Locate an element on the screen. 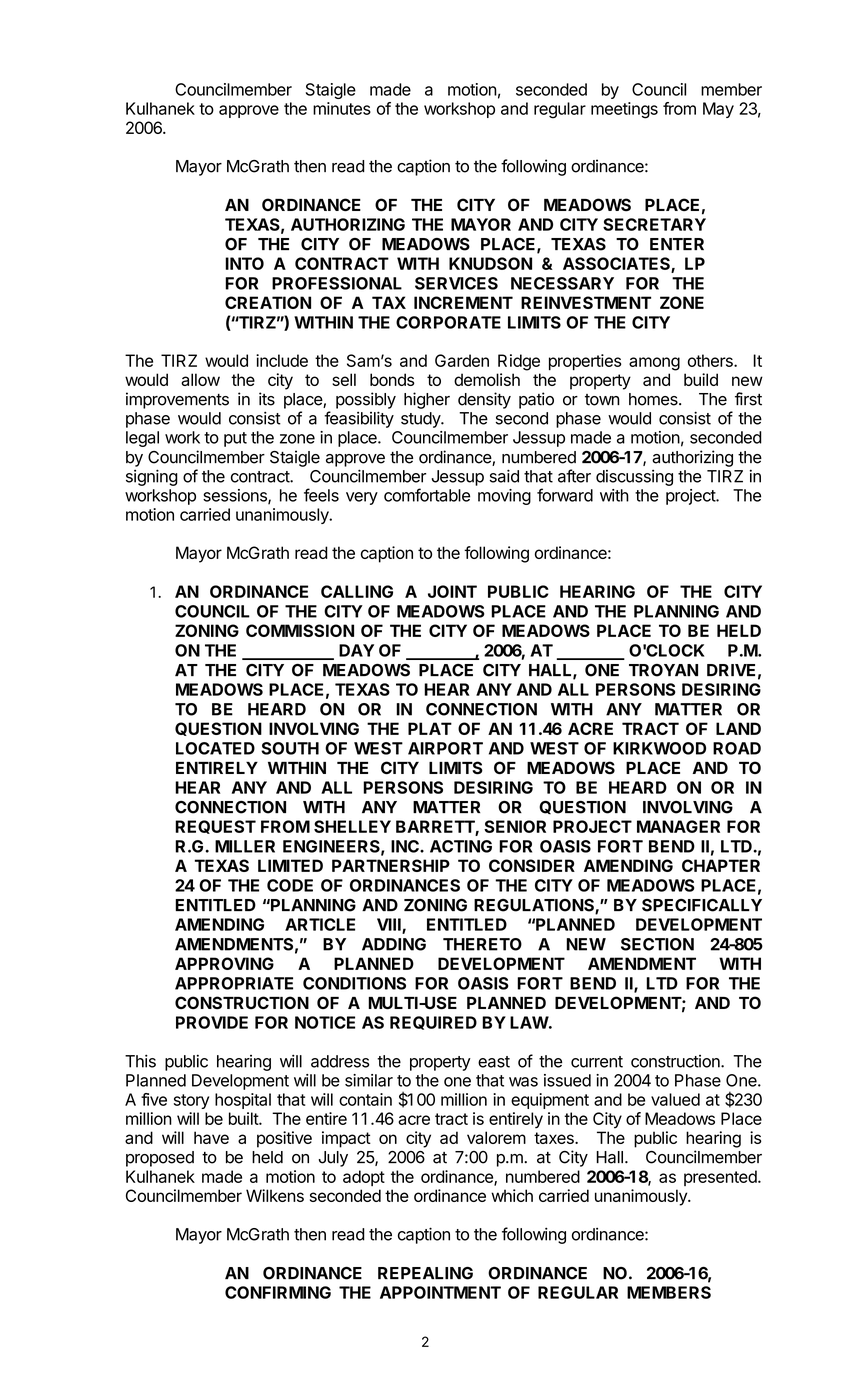 The width and height of the screenshot is (849, 1400). KIRKWOOD is located at coordinates (659, 748).
